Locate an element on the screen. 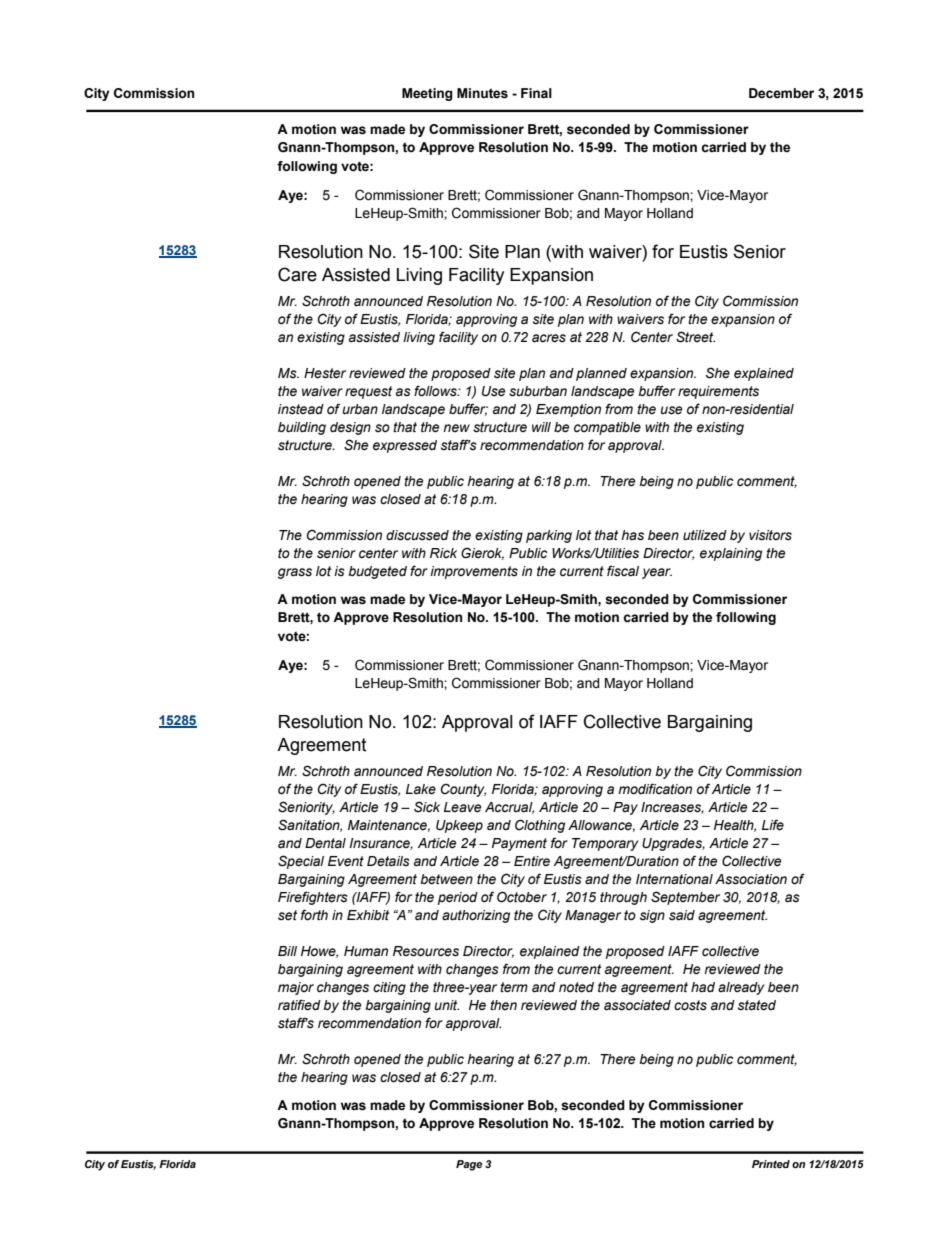 Image resolution: width=952 pixels, height=1233 pixels. Entire is located at coordinates (532, 861).
